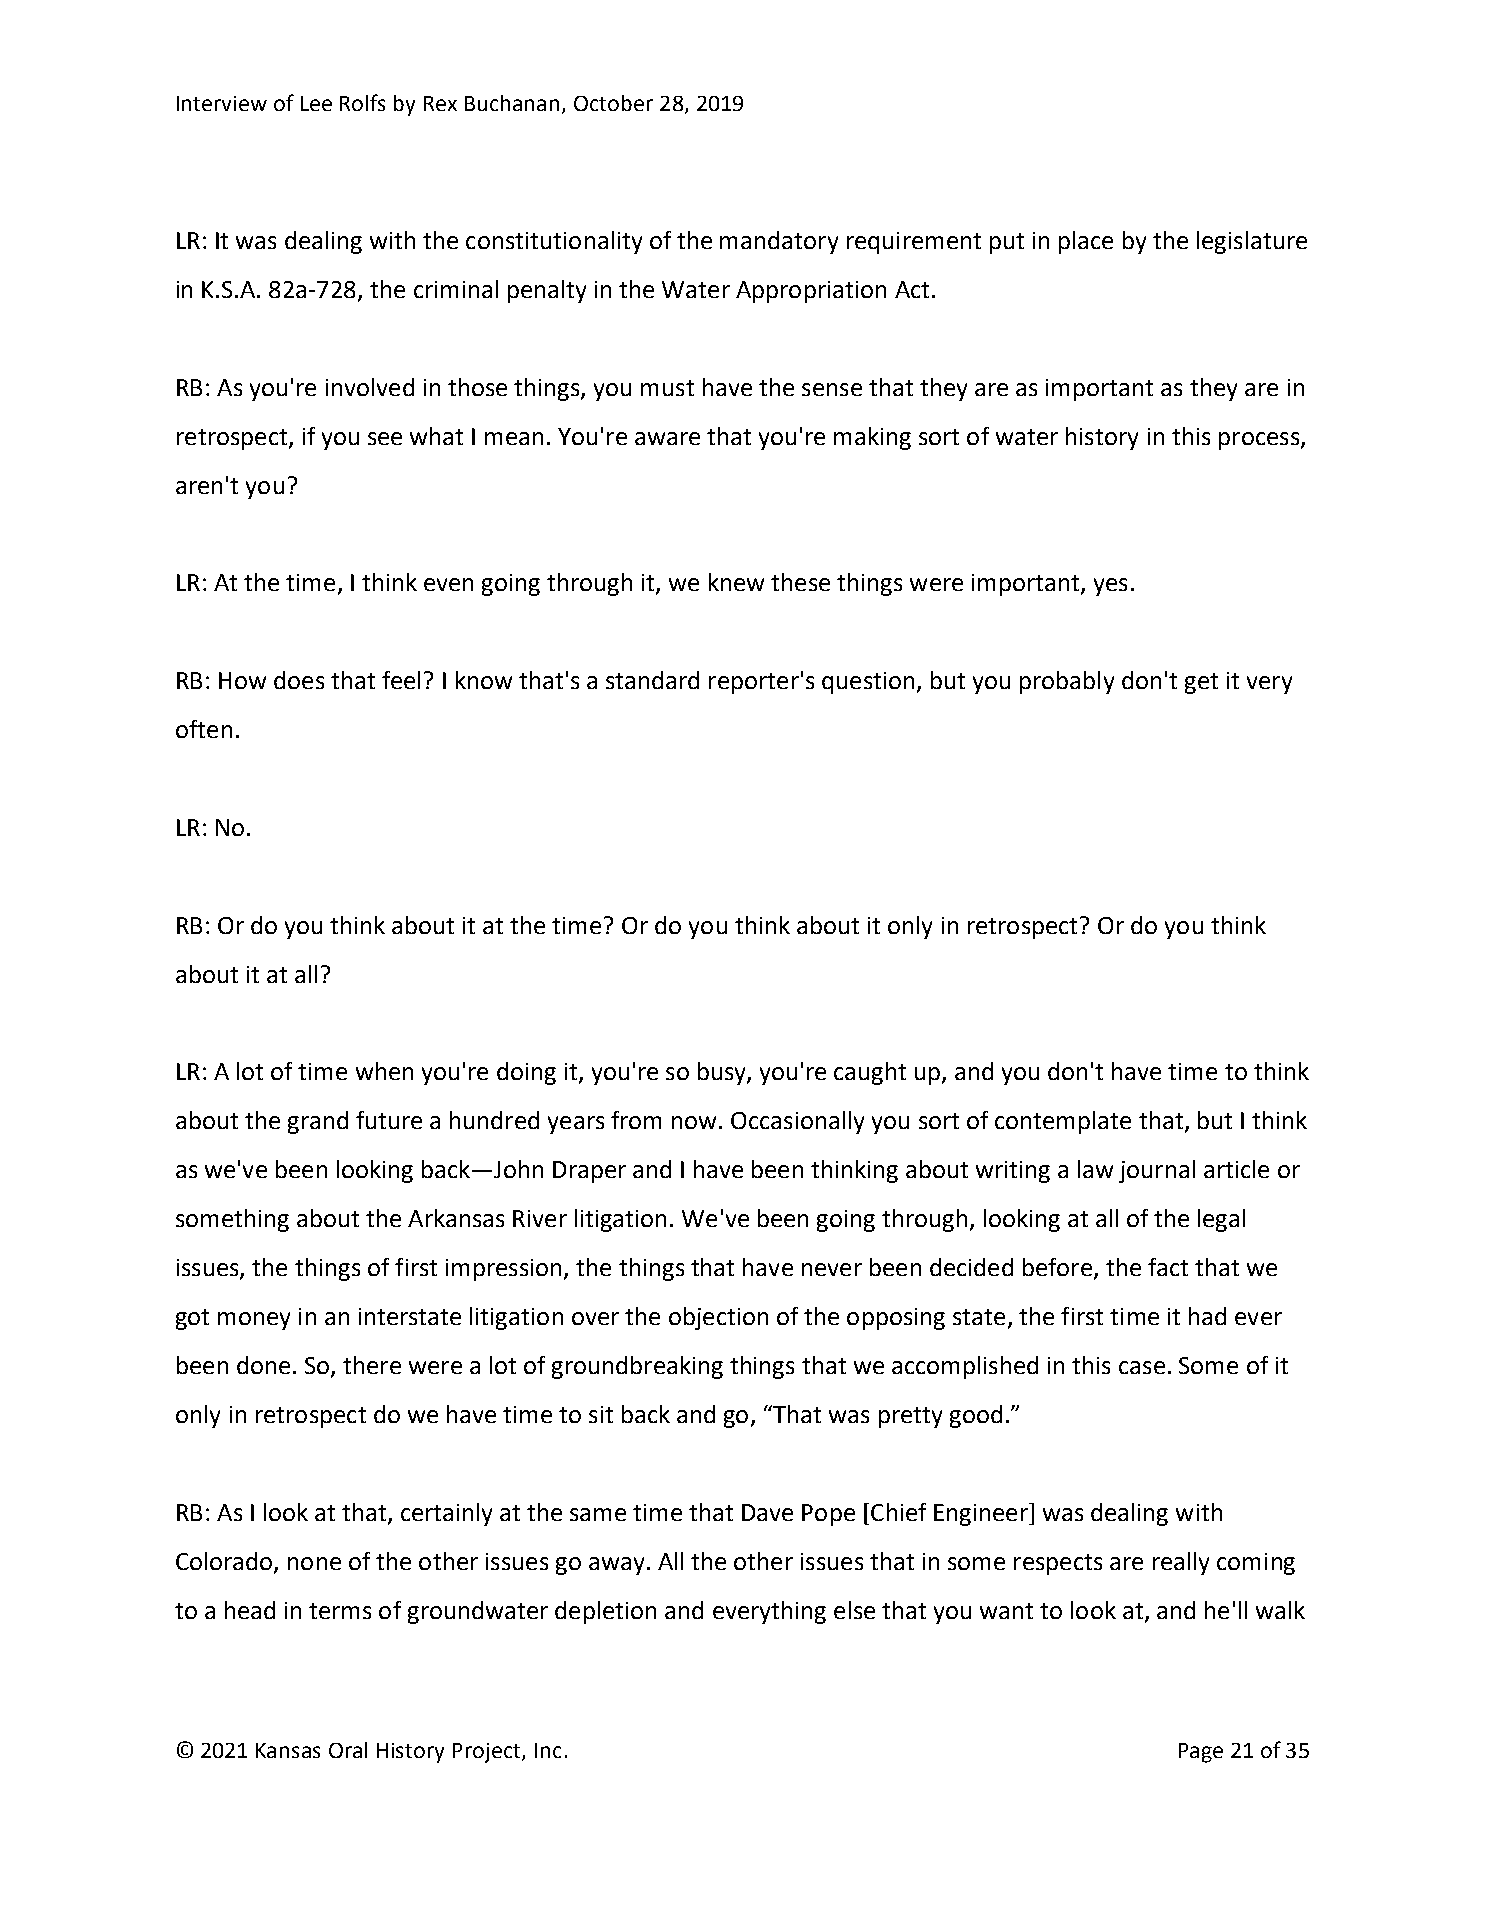 This screenshot has width=1486, height=1923. Describe the element at coordinates (348, 1750) in the screenshot. I see `Oral` at that location.
